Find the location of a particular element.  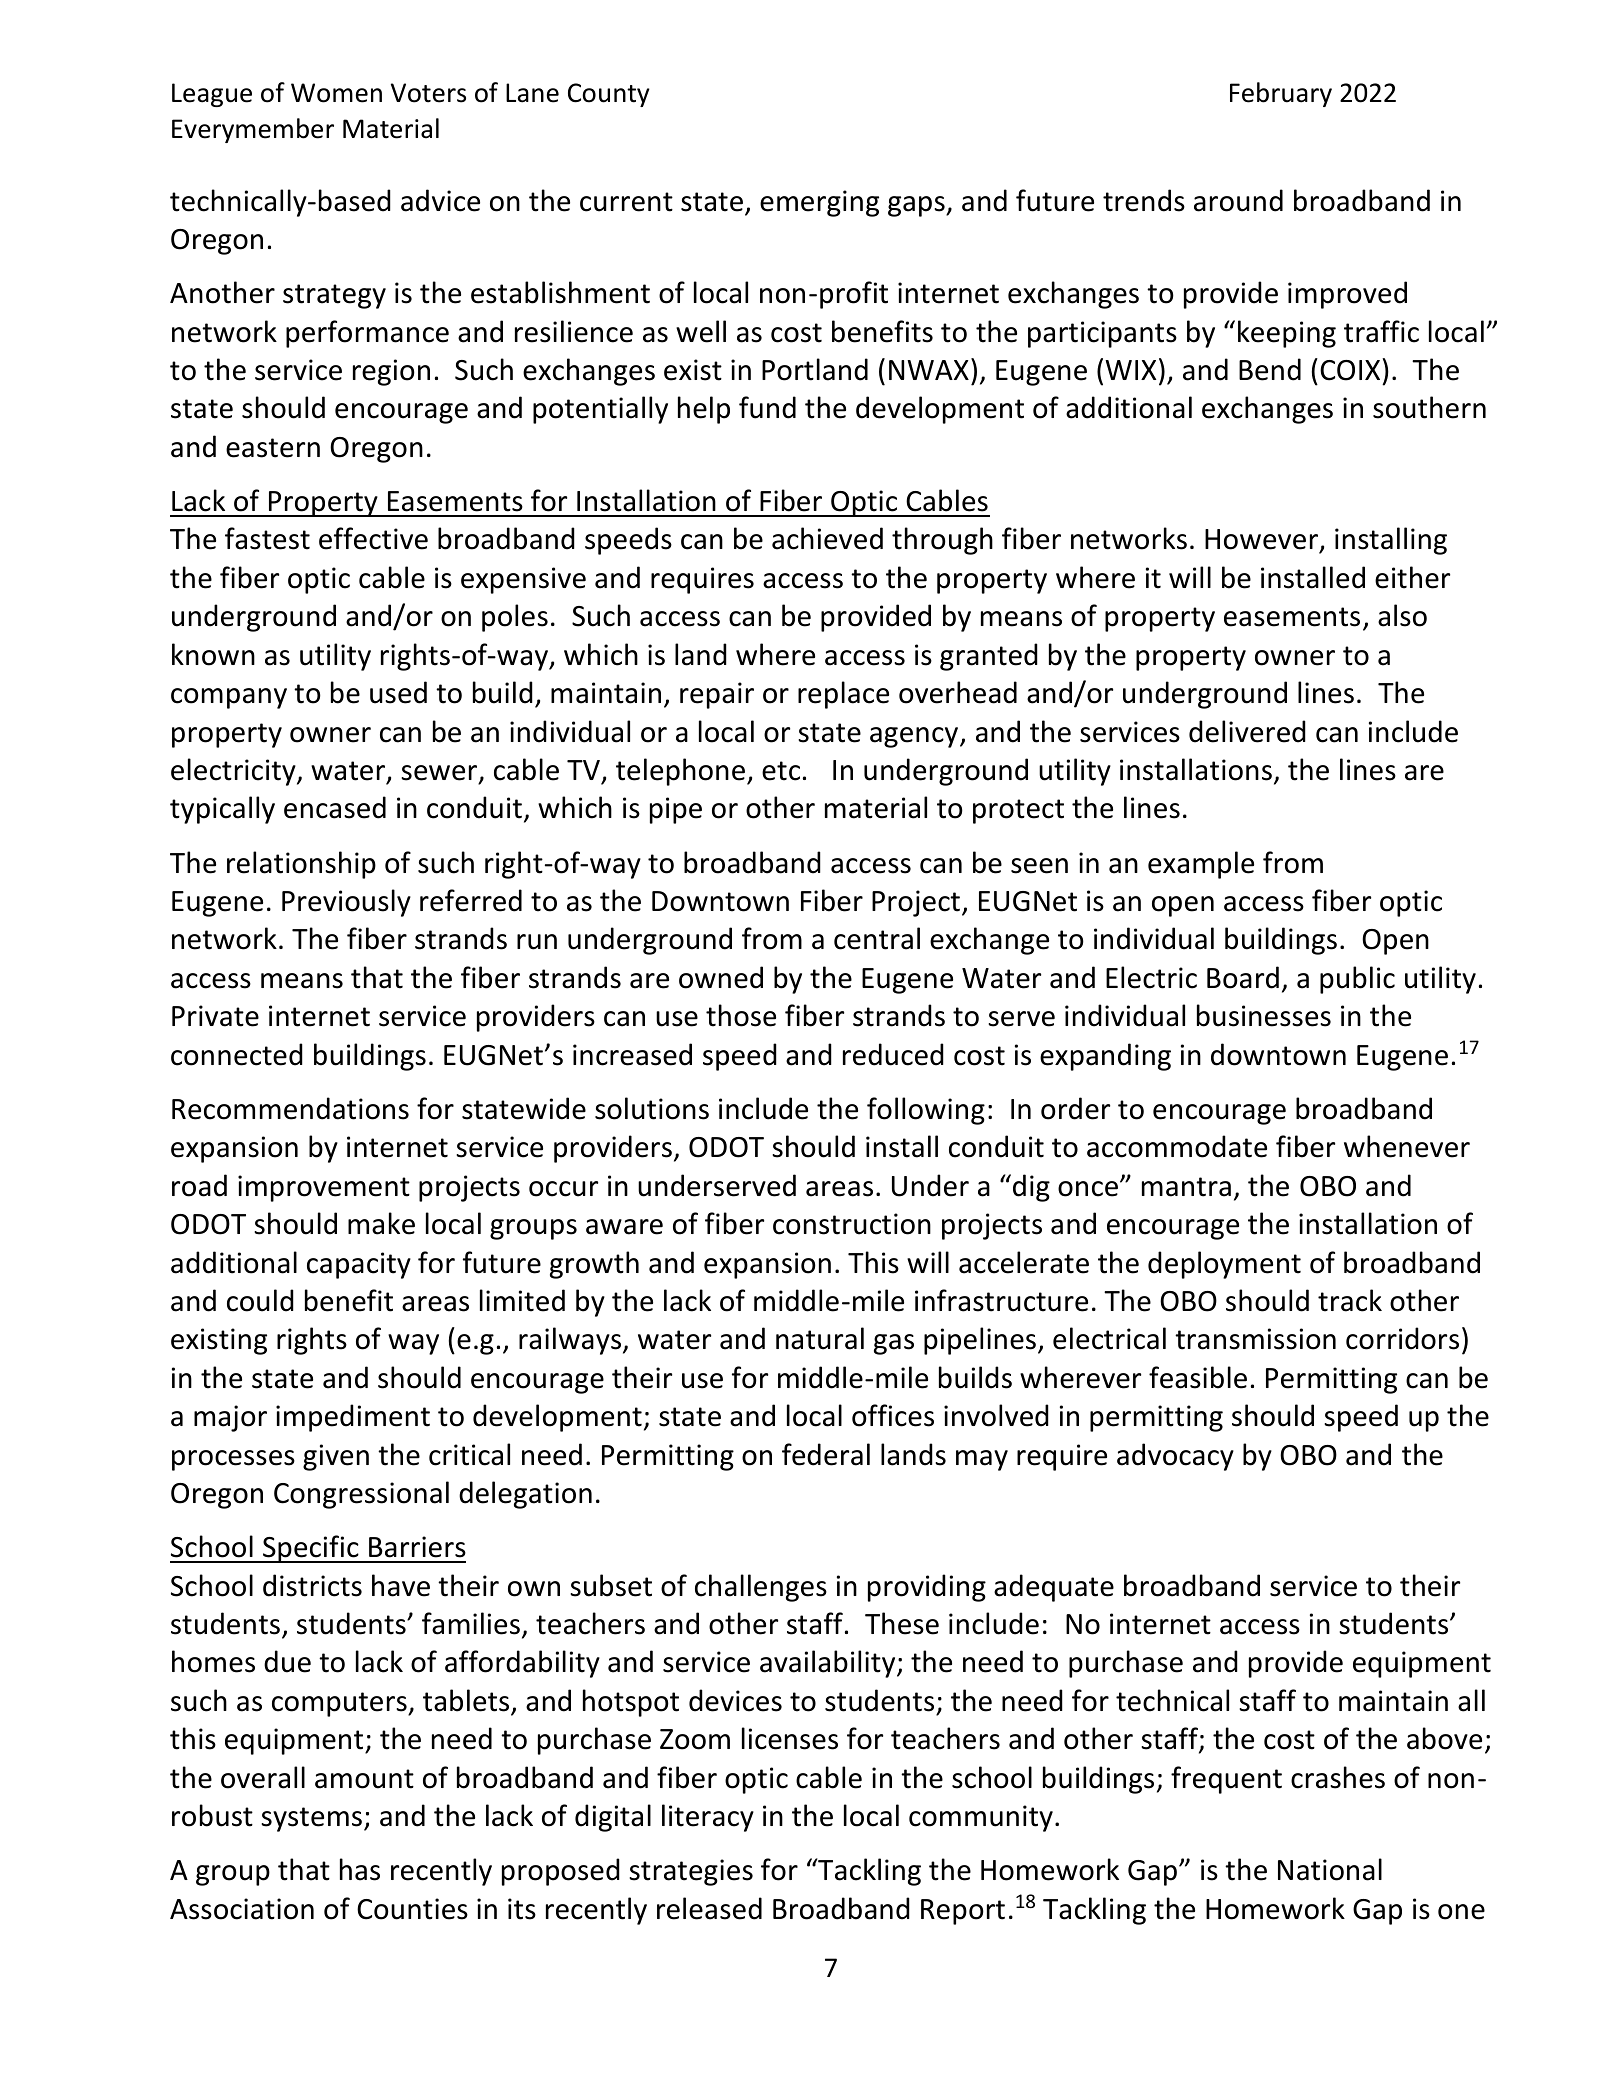

literacy is located at coordinates (708, 1818).
